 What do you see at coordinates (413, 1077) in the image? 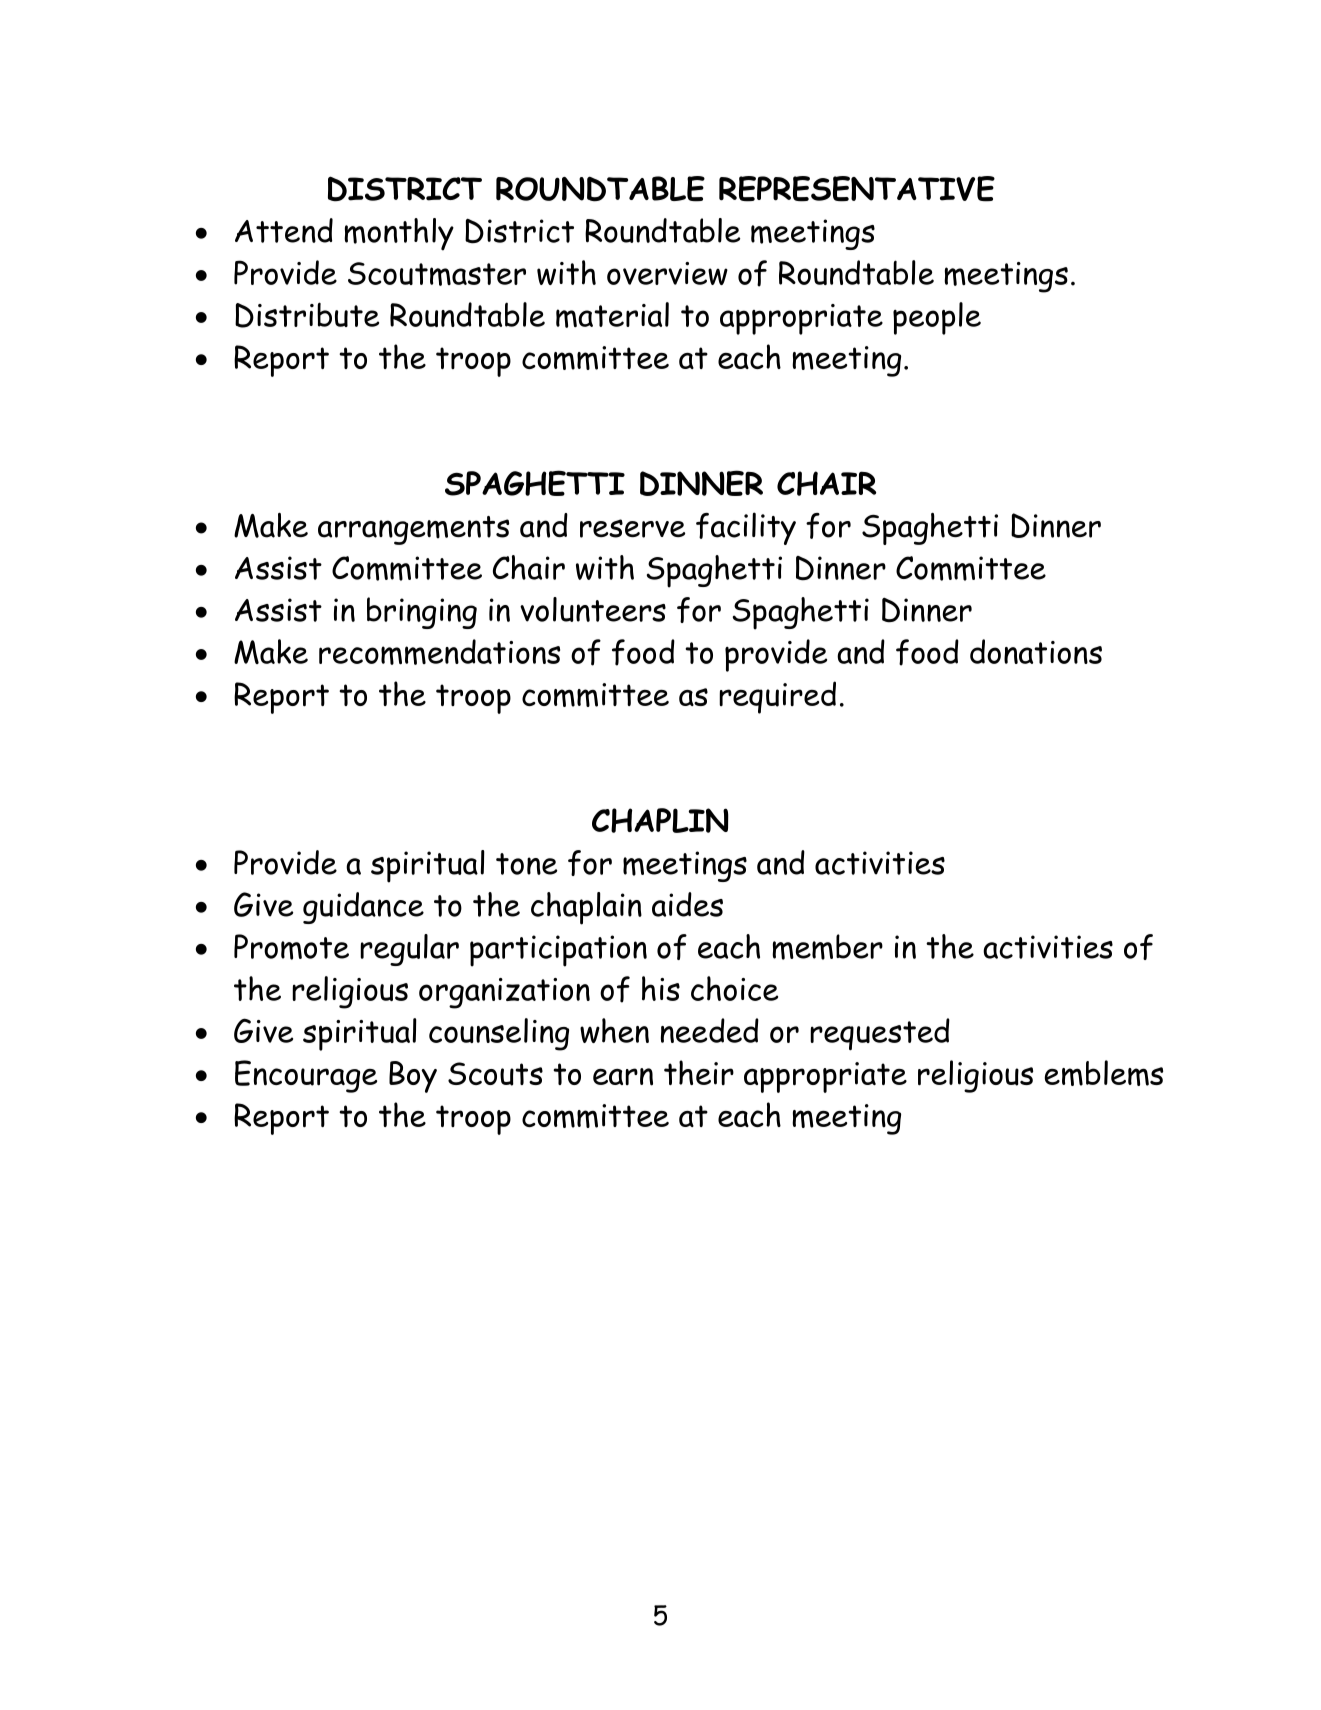
I see `Boy` at bounding box center [413, 1077].
